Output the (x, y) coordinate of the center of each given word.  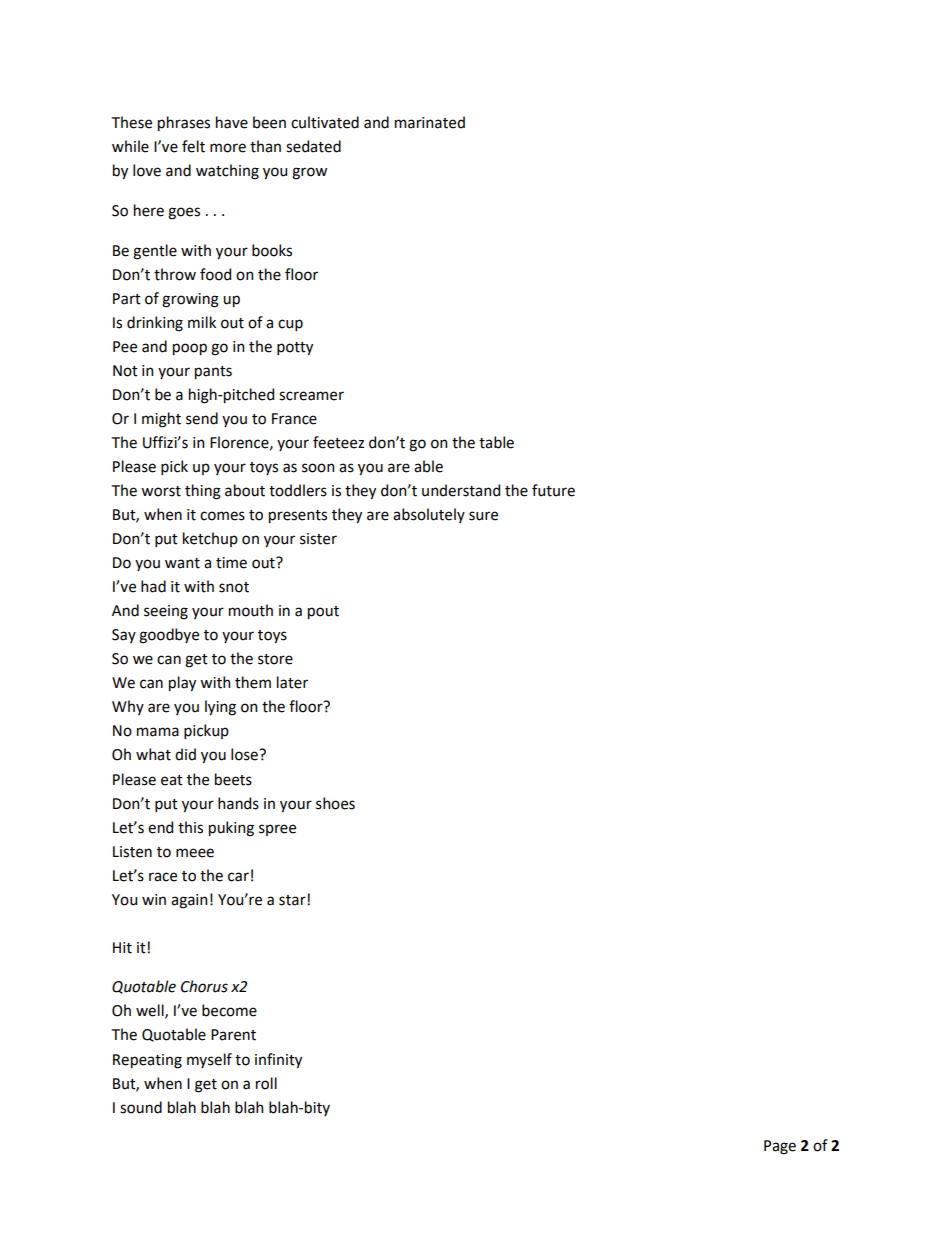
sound (141, 1107)
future (553, 490)
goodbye (169, 636)
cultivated (325, 122)
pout (323, 612)
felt (193, 146)
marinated (430, 122)
